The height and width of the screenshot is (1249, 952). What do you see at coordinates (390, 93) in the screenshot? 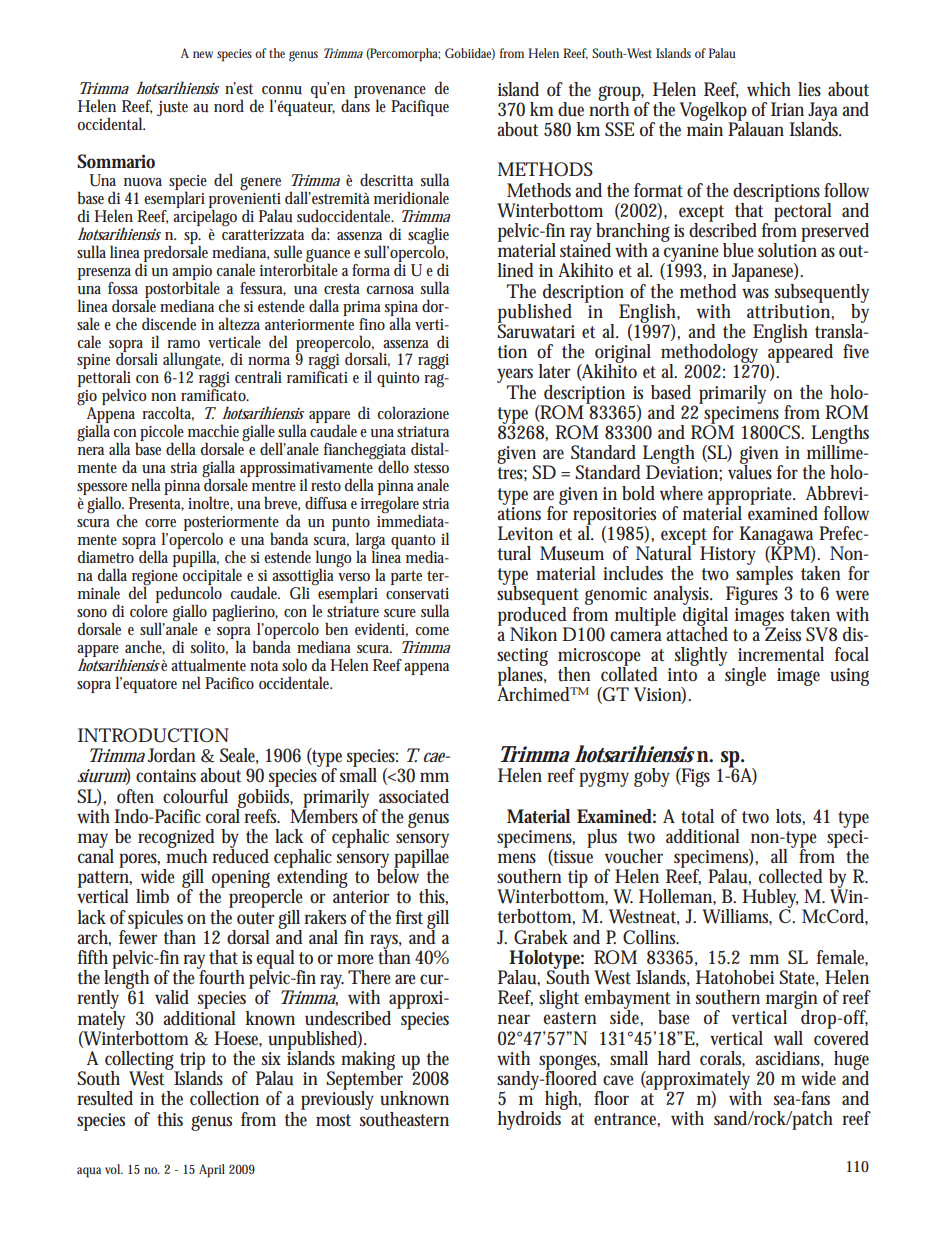
I see `provenance` at bounding box center [390, 93].
